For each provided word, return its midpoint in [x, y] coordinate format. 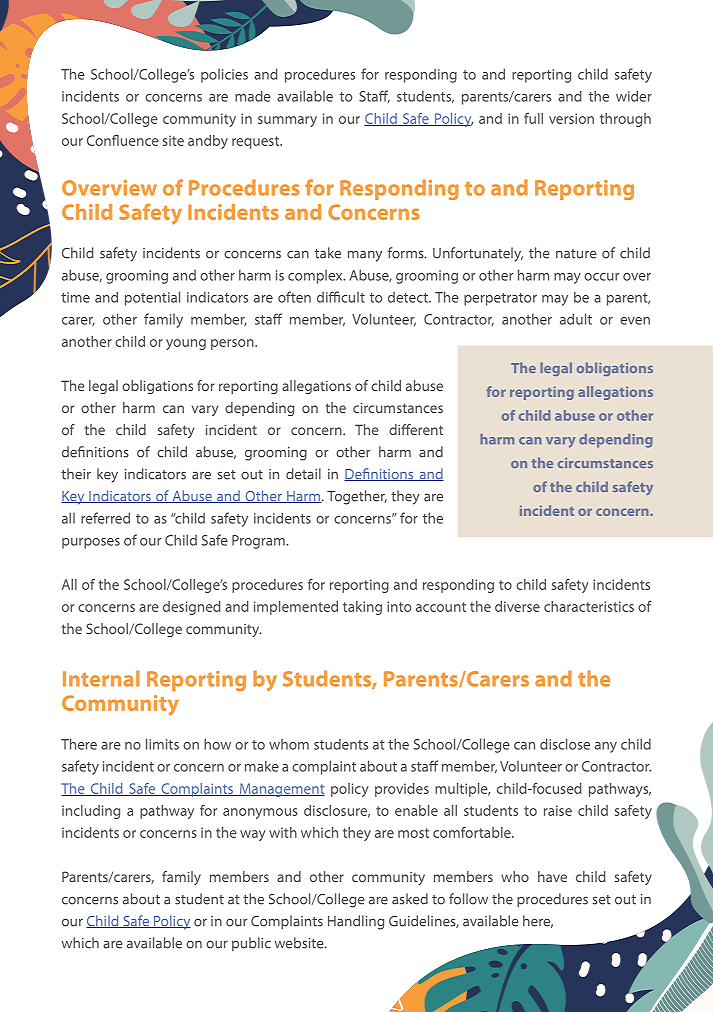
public [251, 944]
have [552, 876]
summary [287, 121]
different [416, 429]
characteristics [589, 606]
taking [362, 608]
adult [576, 319]
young [186, 344]
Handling [356, 922]
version [571, 118]
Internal [101, 678]
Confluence [123, 140]
